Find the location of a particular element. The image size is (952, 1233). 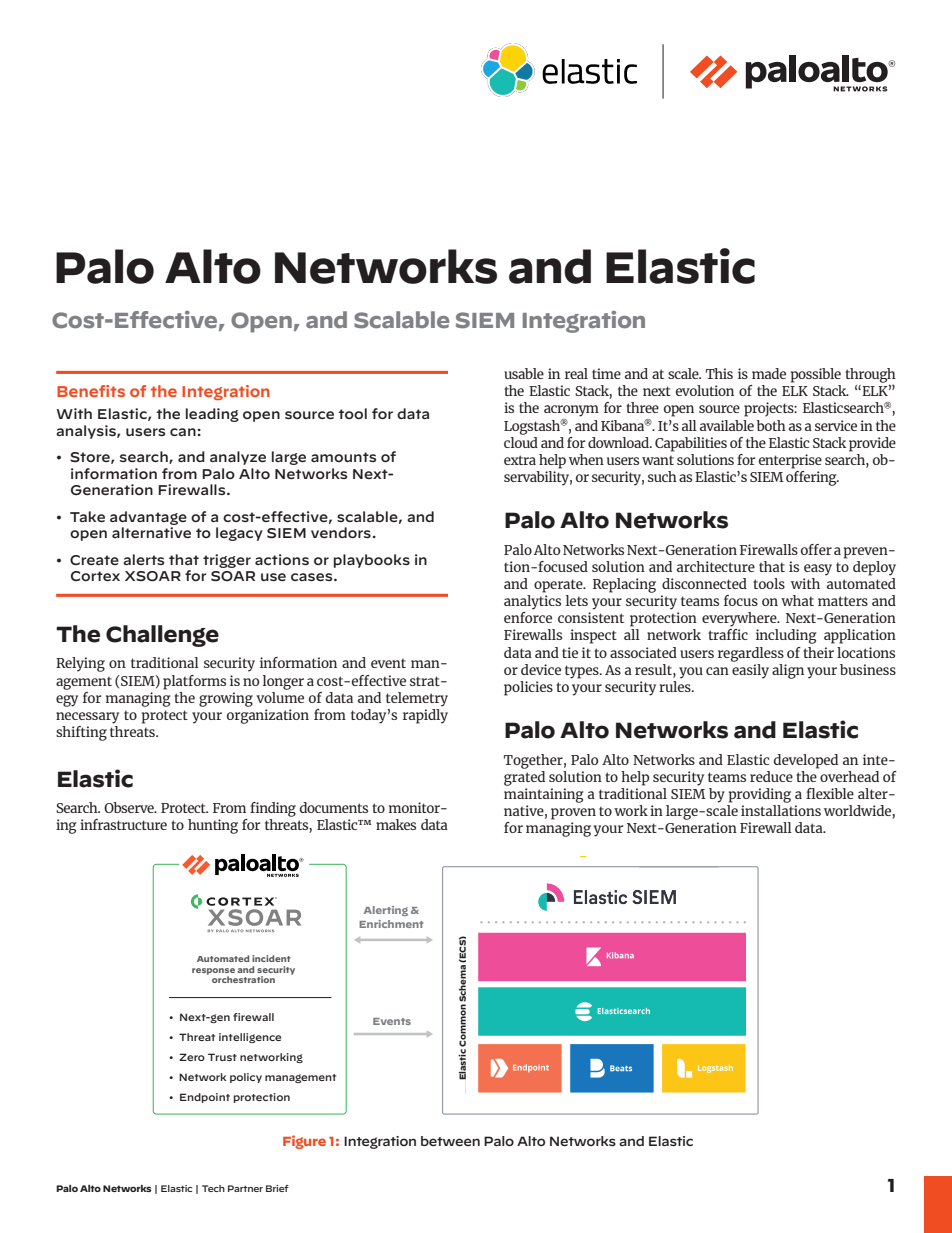

analytics is located at coordinates (532, 602).
